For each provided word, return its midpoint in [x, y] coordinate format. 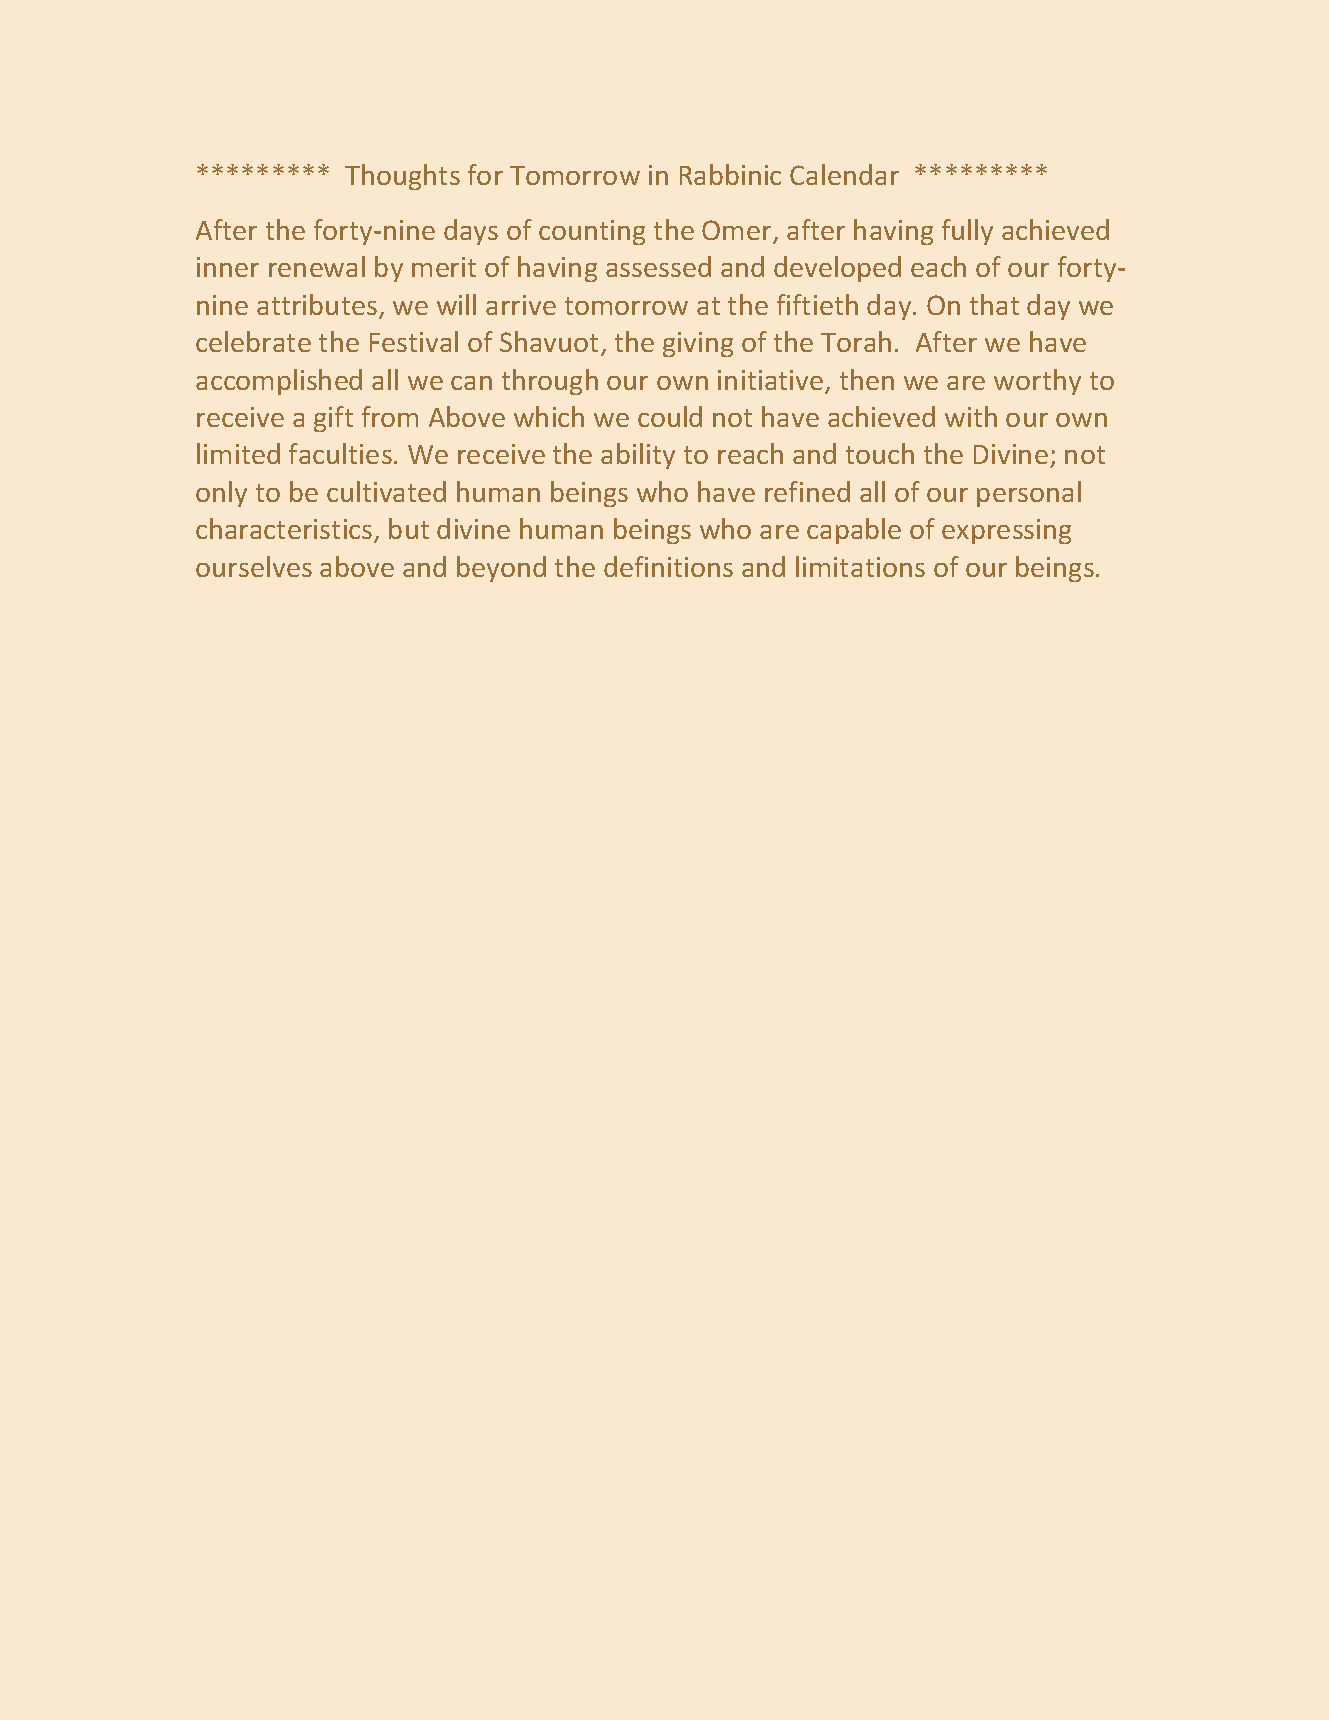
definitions [668, 566]
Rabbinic [730, 174]
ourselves [254, 566]
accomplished [279, 382]
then [867, 379]
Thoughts [402, 177]
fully [967, 232]
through [550, 382]
